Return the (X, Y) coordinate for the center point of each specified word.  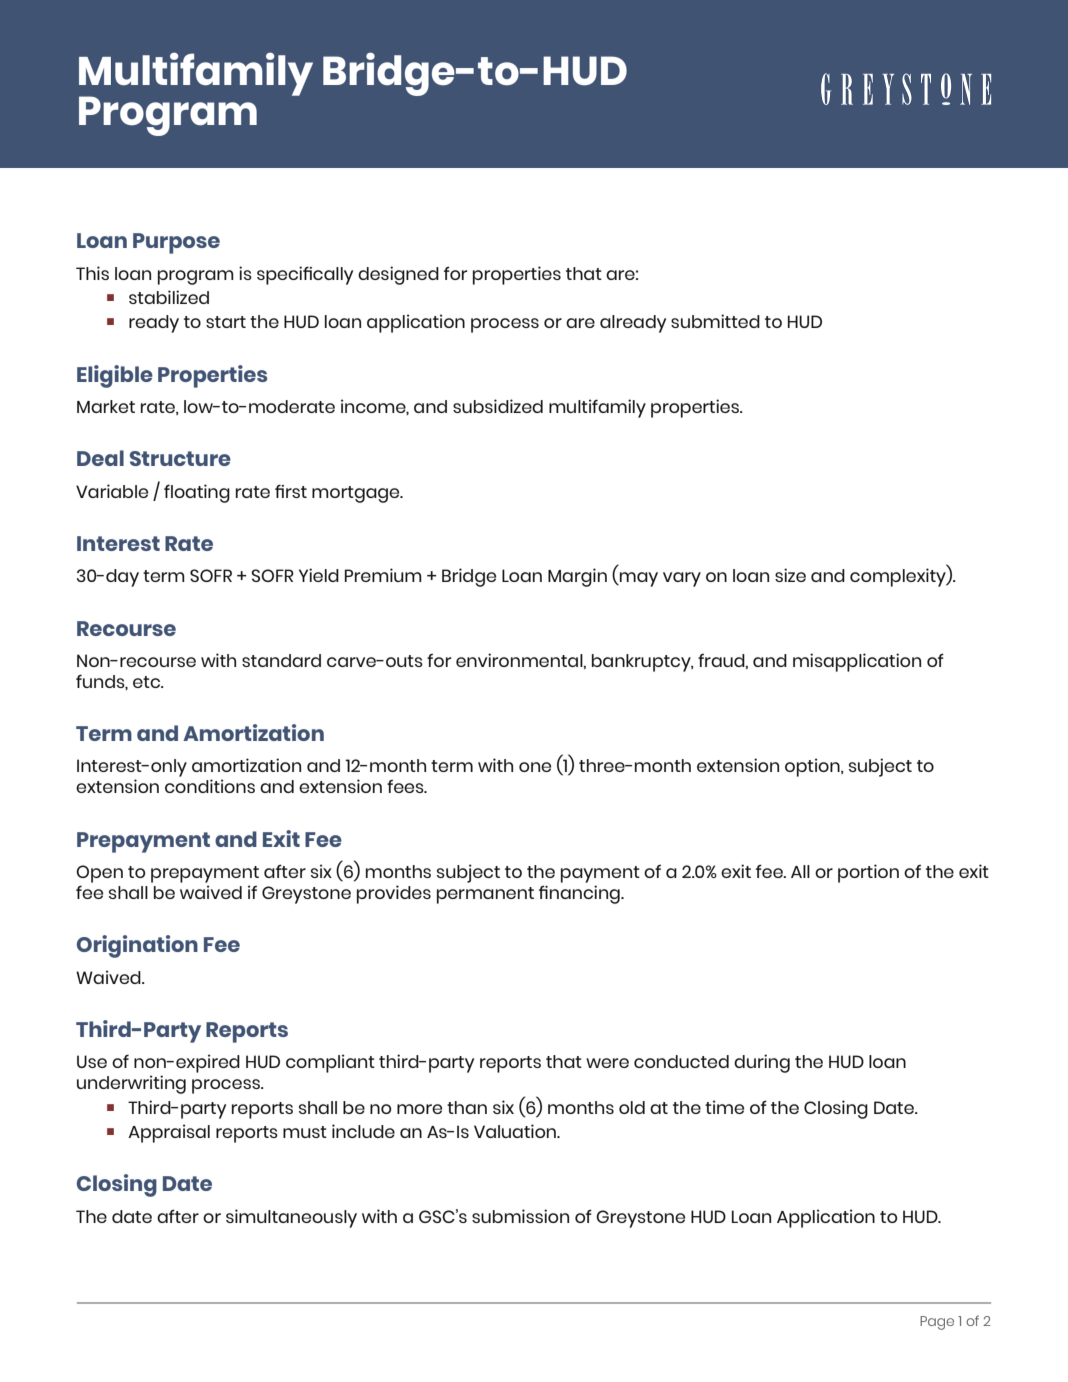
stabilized (169, 297)
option (813, 767)
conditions (210, 786)
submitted (715, 321)
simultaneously (291, 1218)
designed (398, 275)
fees (406, 786)
